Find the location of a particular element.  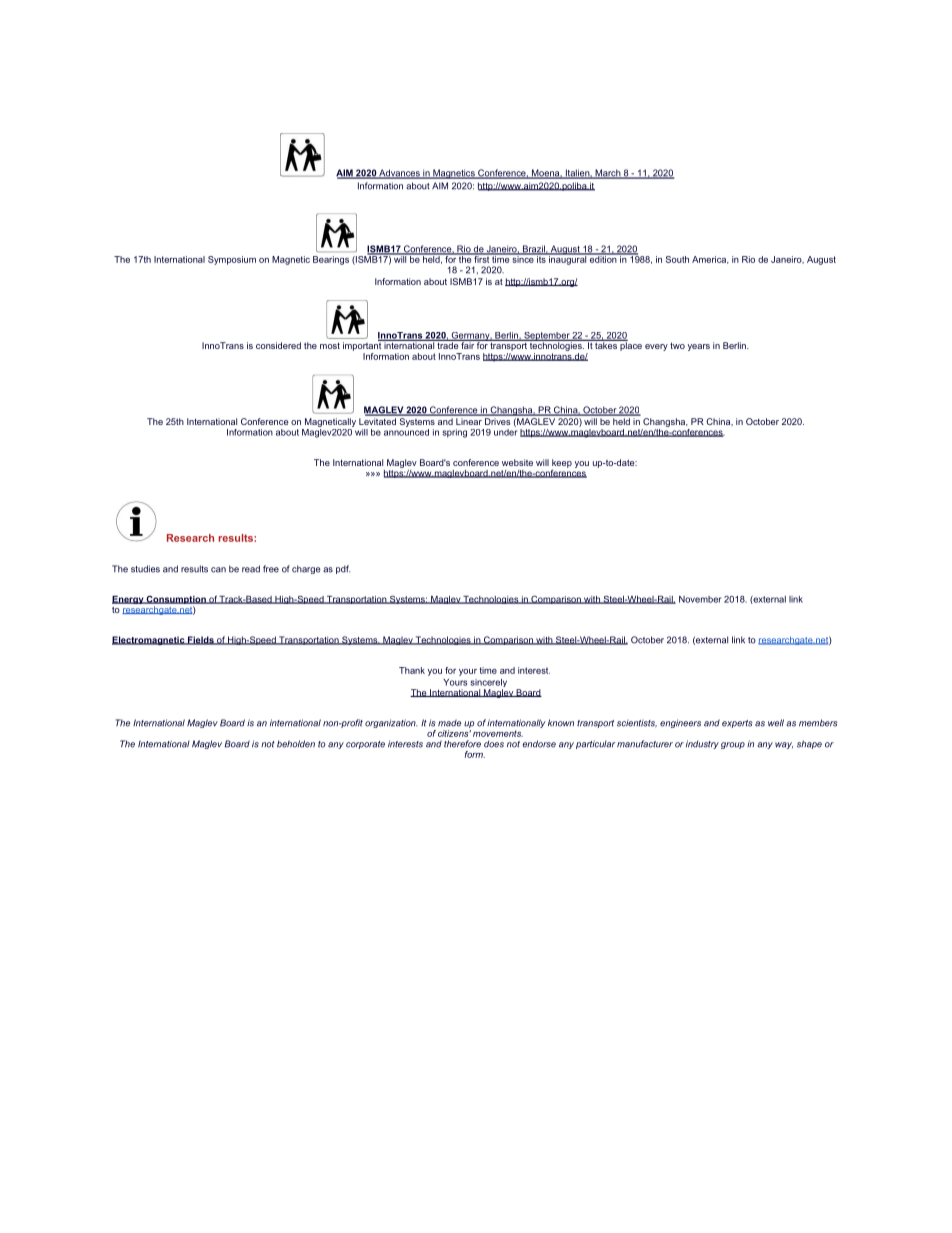

inaugural is located at coordinates (567, 259).
